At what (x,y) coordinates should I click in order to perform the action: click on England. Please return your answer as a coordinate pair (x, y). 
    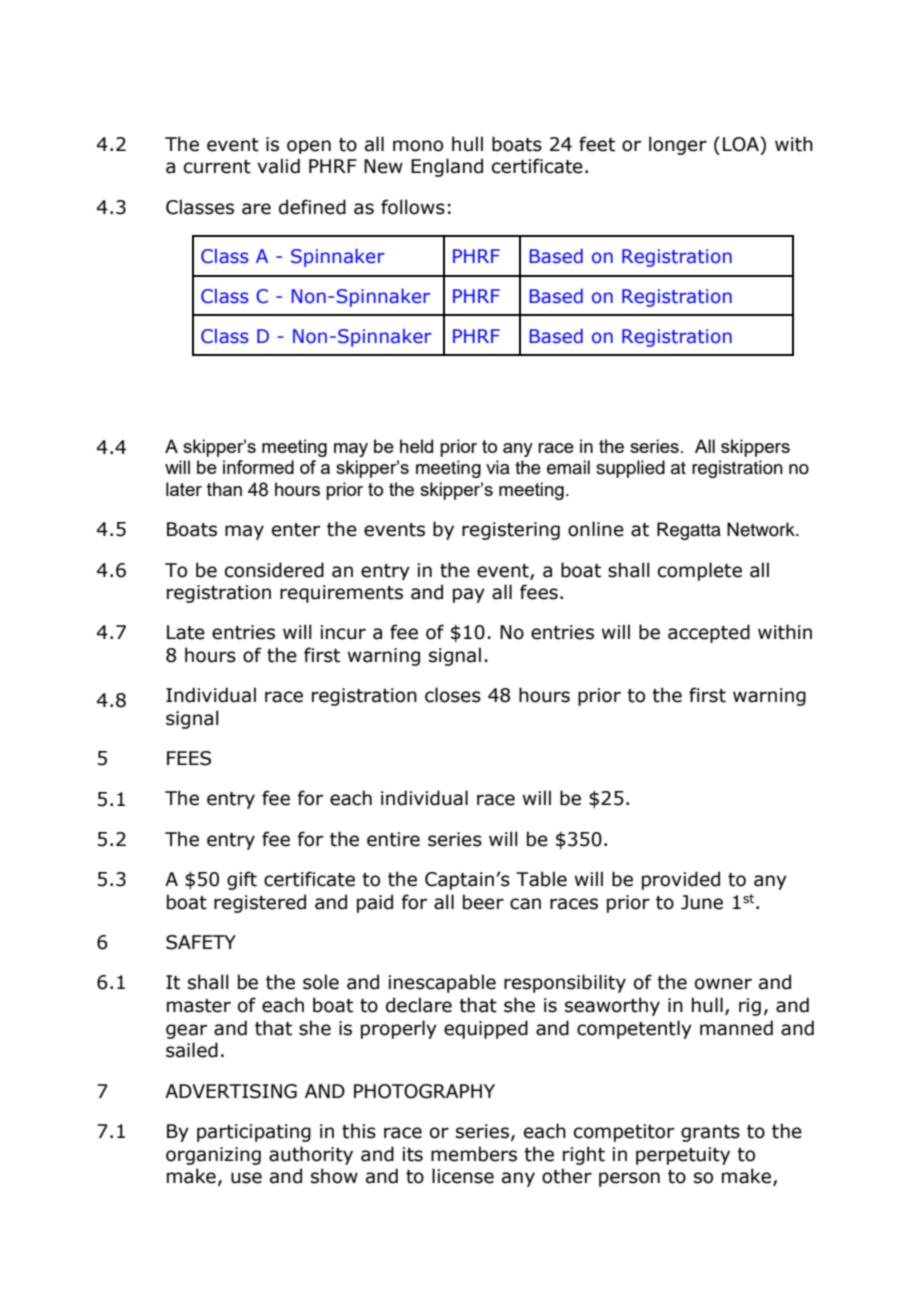
    Looking at the image, I should click on (447, 167).
